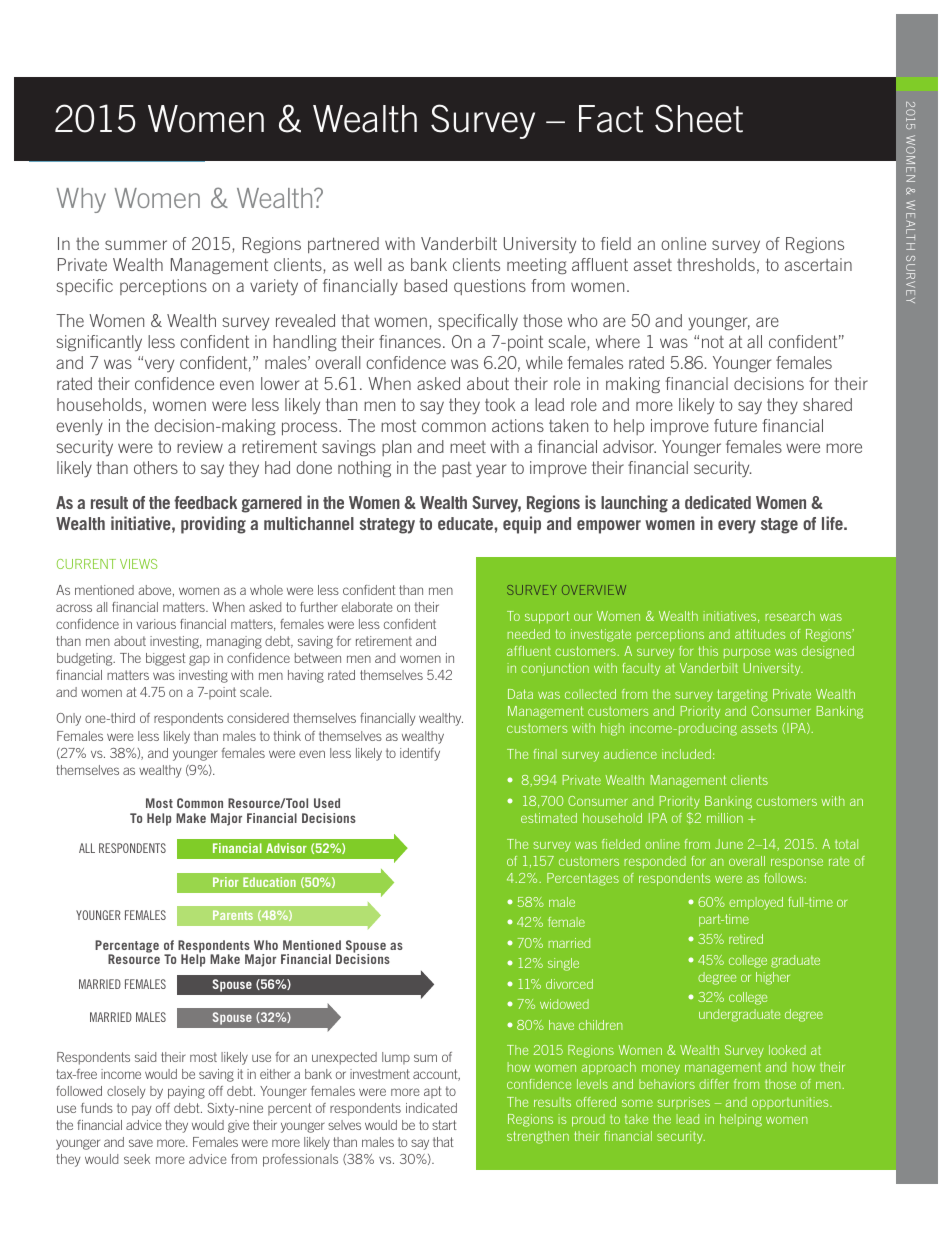 The height and width of the image is (1233, 952). What do you see at coordinates (141, 1143) in the image?
I see `save` at bounding box center [141, 1143].
